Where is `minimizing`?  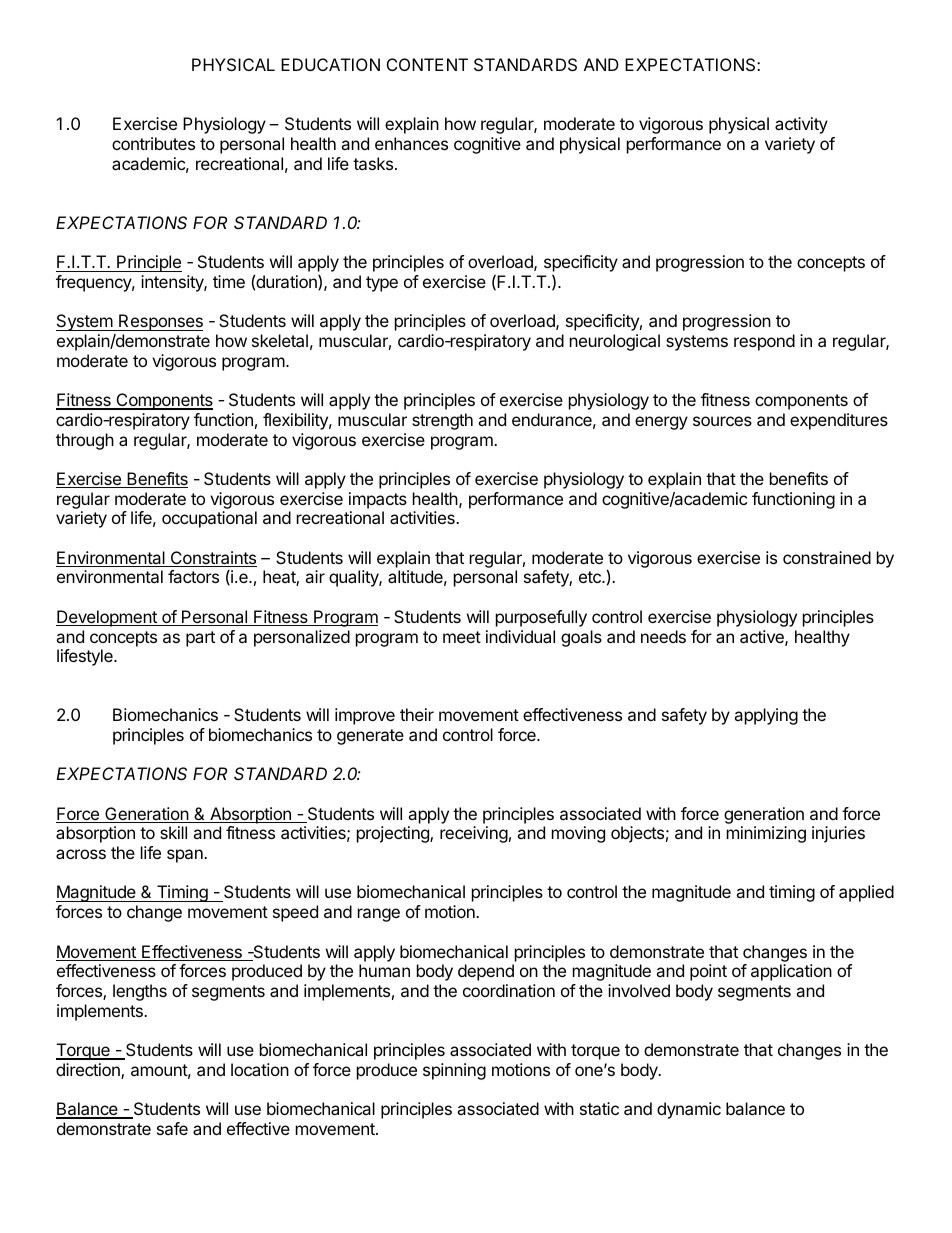
minimizing is located at coordinates (766, 834).
